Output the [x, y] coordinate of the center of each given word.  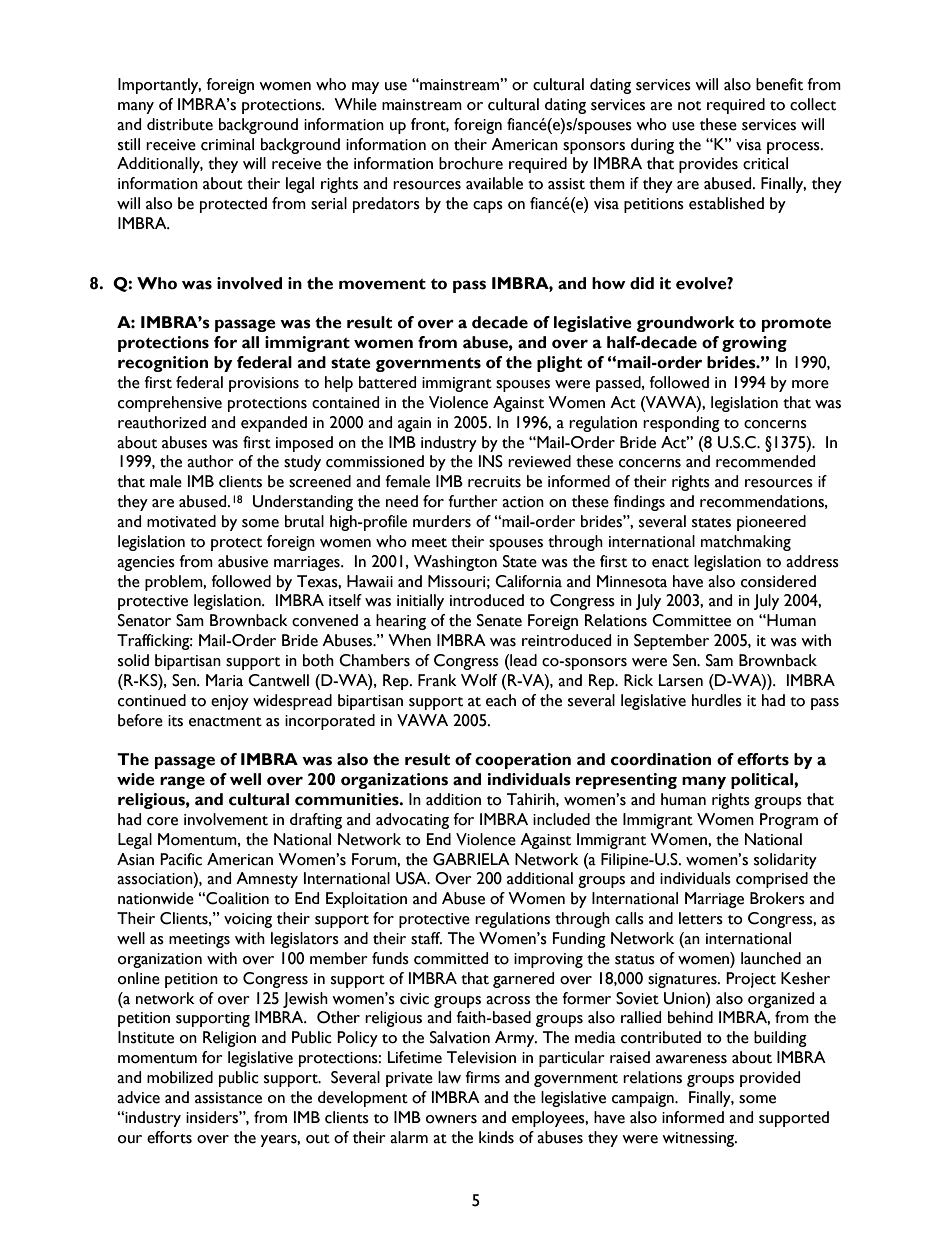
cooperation [523, 761]
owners [451, 1119]
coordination [661, 759]
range [182, 782]
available [494, 183]
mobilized [180, 1077]
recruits [494, 482]
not [689, 106]
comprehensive [170, 404]
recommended [765, 461]
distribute [180, 124]
